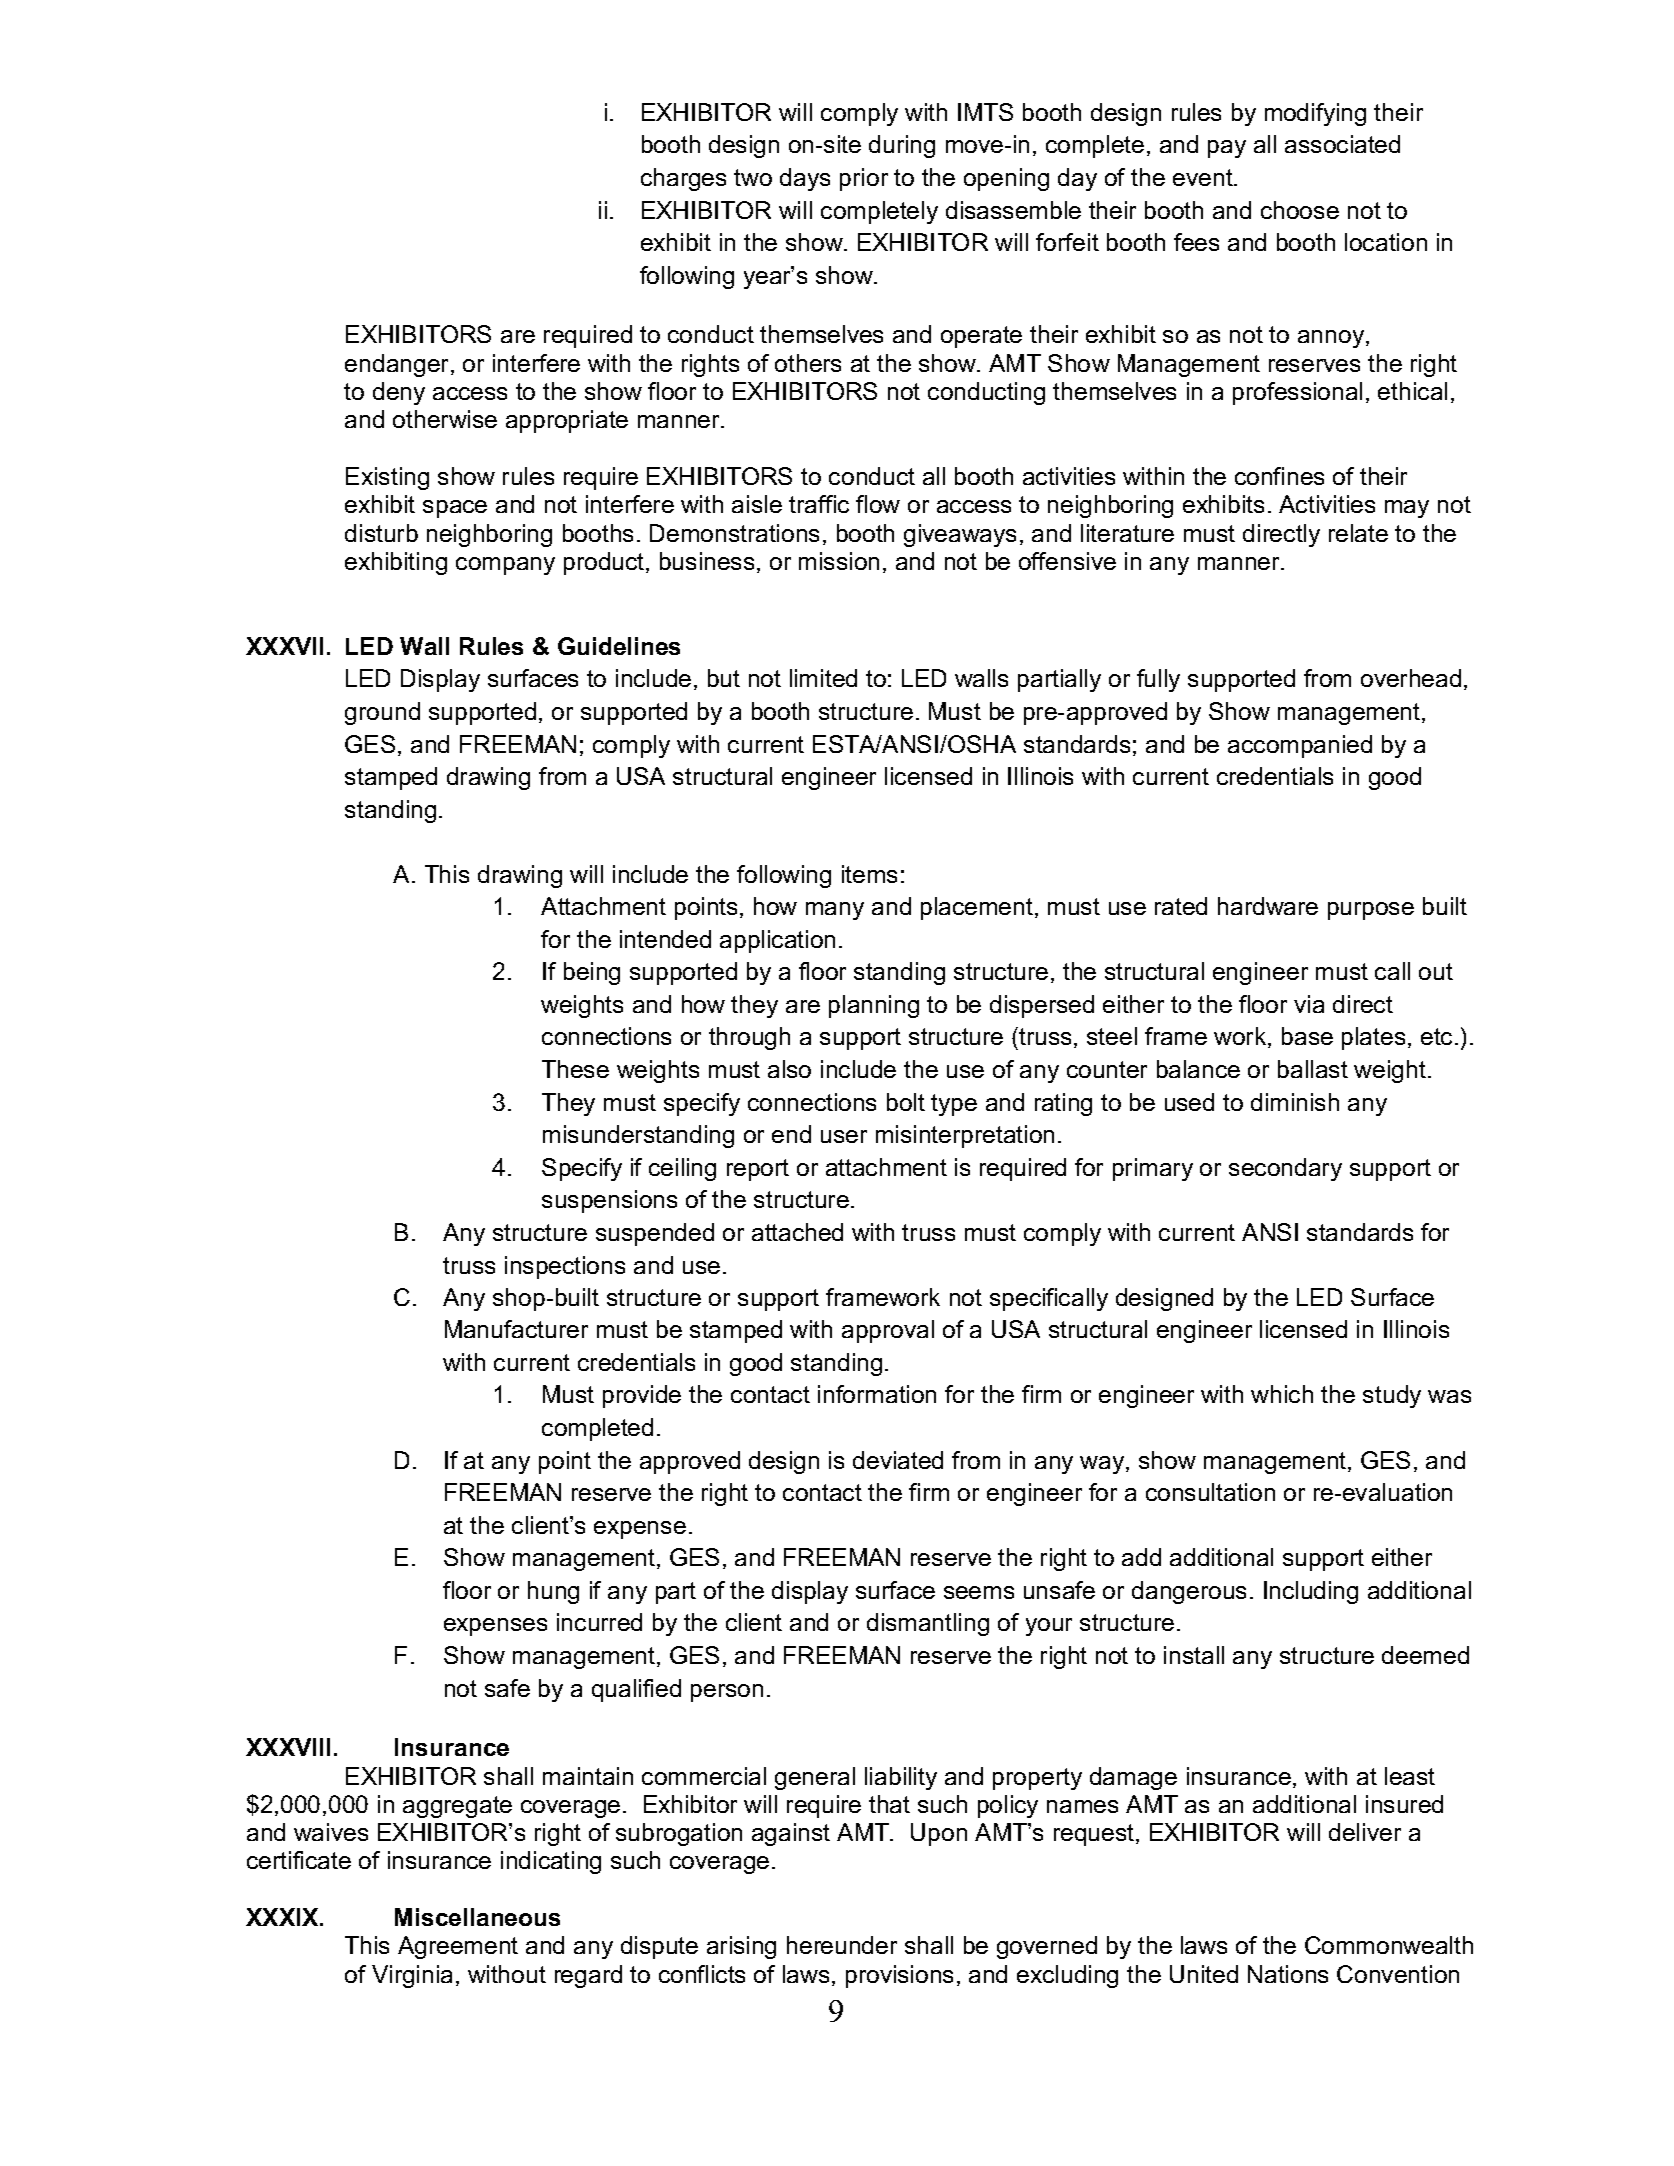 This page has height=2166, width=1674. I want to click on hung, so click(553, 1592).
